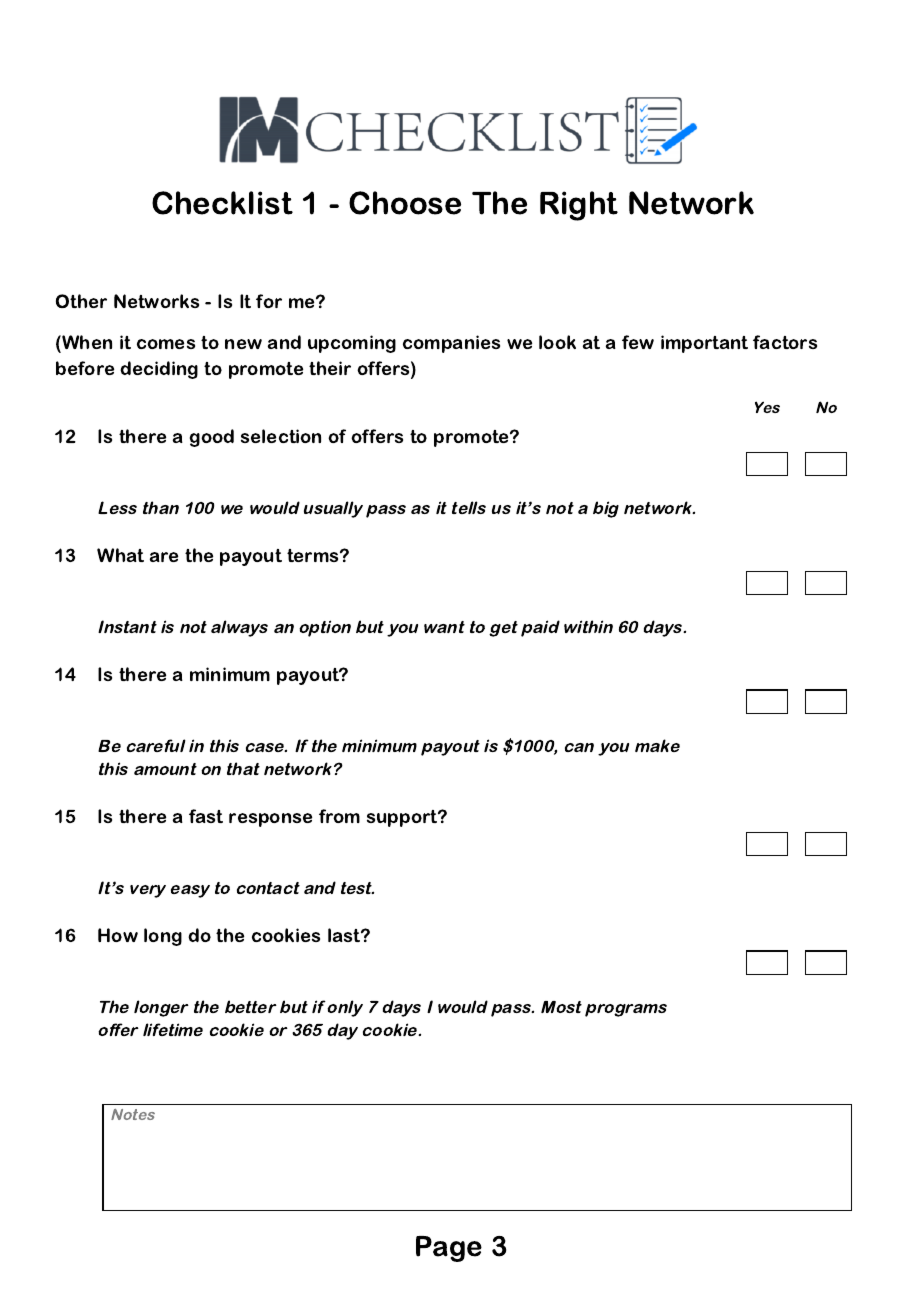 The image size is (924, 1308). Describe the element at coordinates (339, 816) in the page. I see `from` at that location.
